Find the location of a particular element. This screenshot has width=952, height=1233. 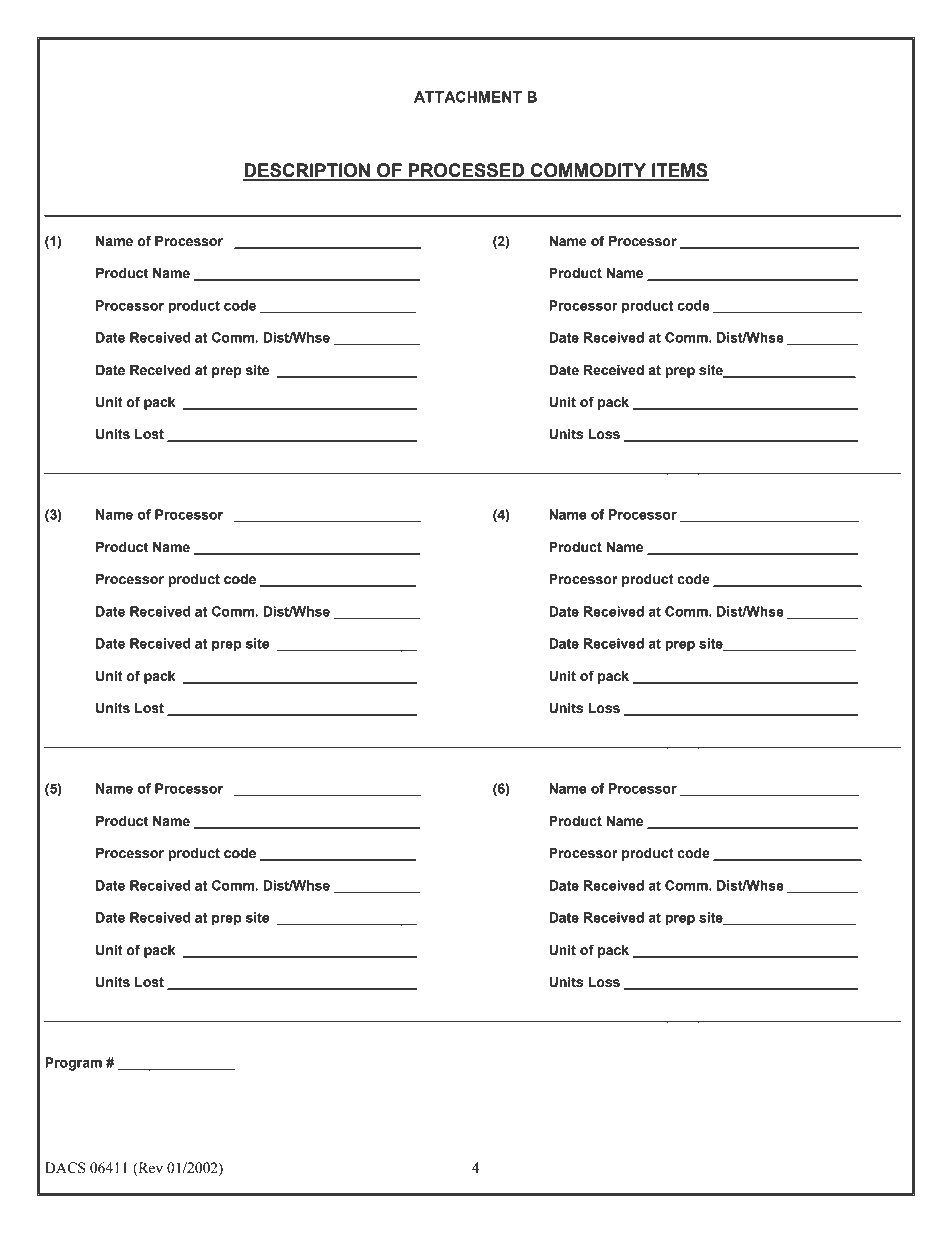

DACS is located at coordinates (65, 1168).
